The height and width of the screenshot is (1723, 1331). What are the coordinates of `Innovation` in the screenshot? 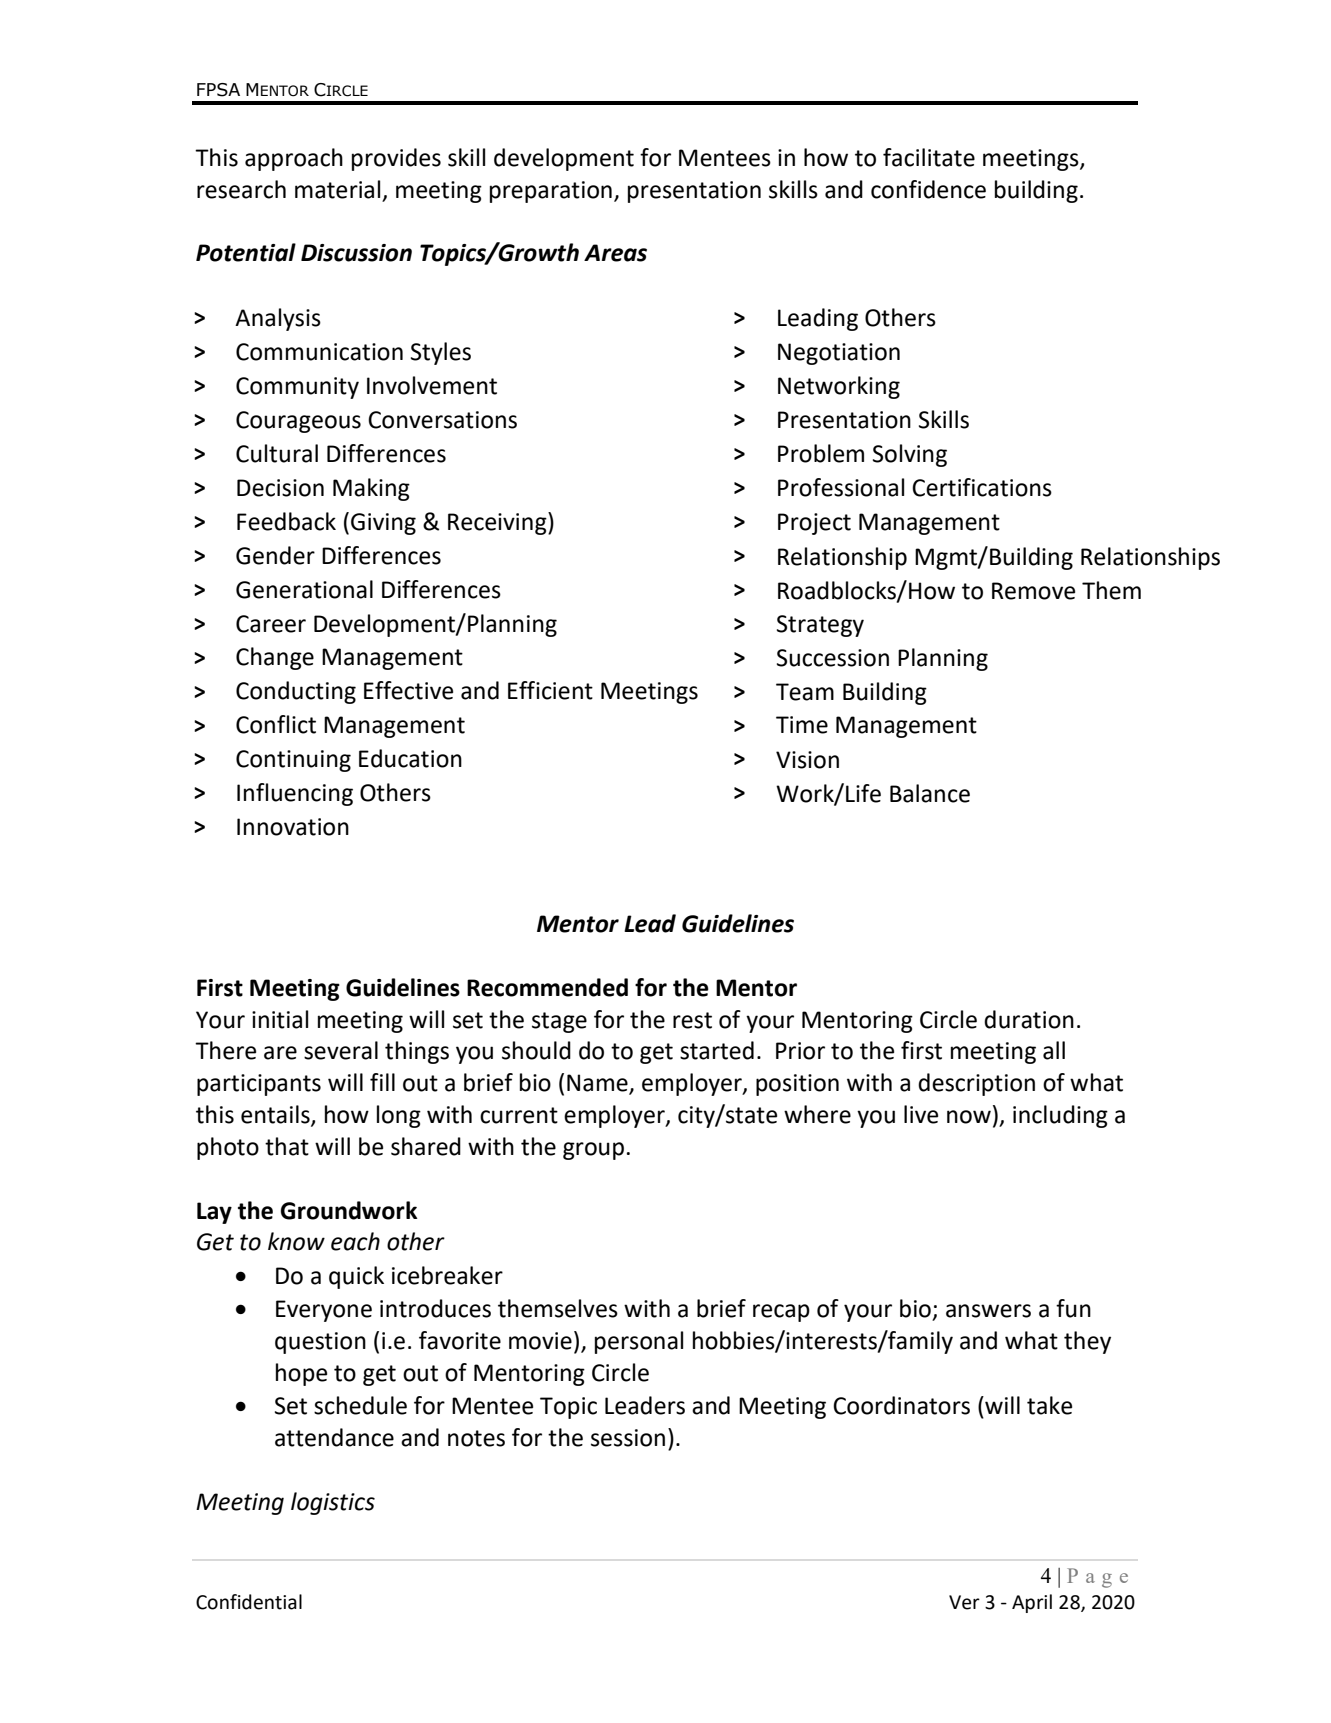 It's located at (293, 827).
